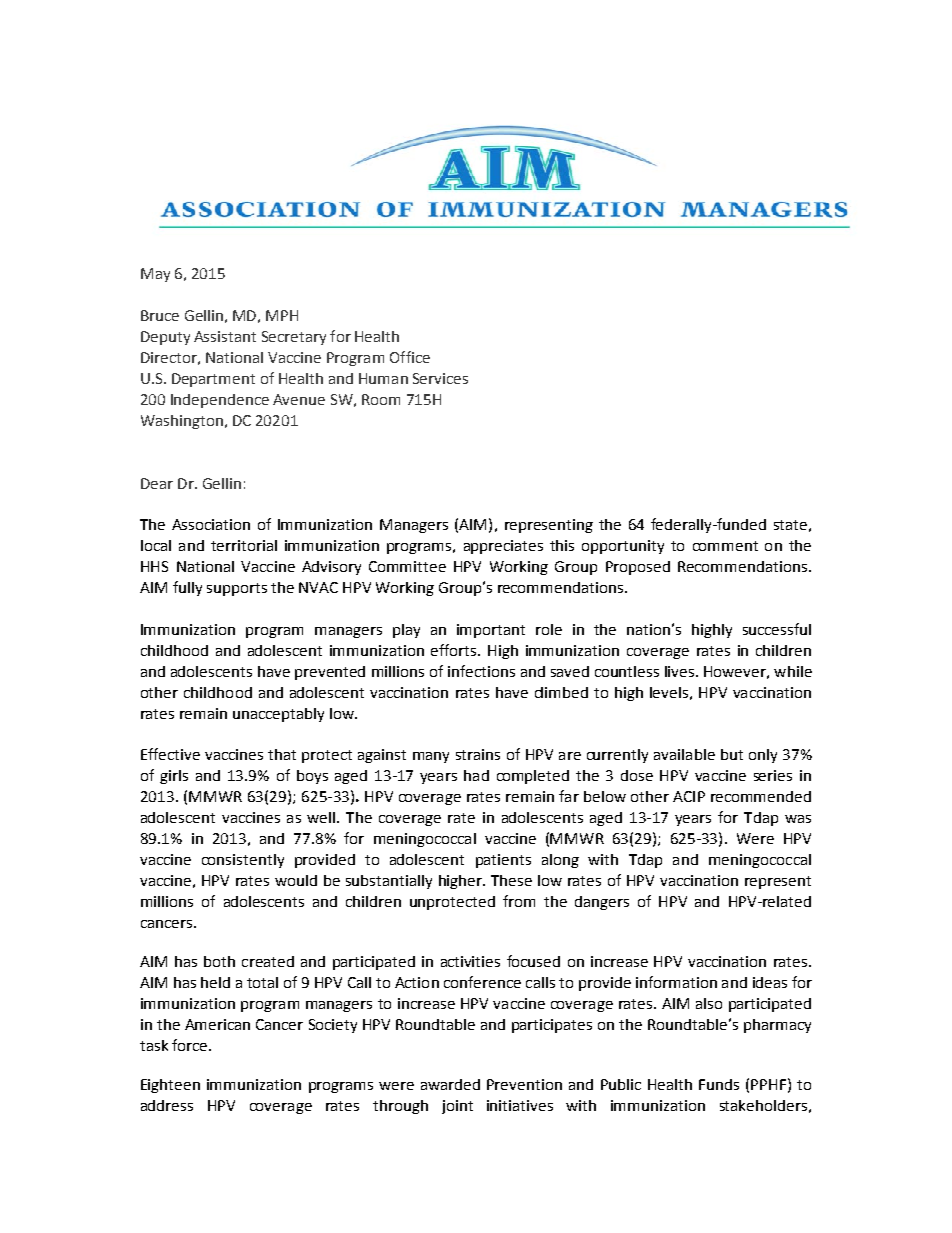 The image size is (952, 1233). I want to click on Services, so click(440, 378).
